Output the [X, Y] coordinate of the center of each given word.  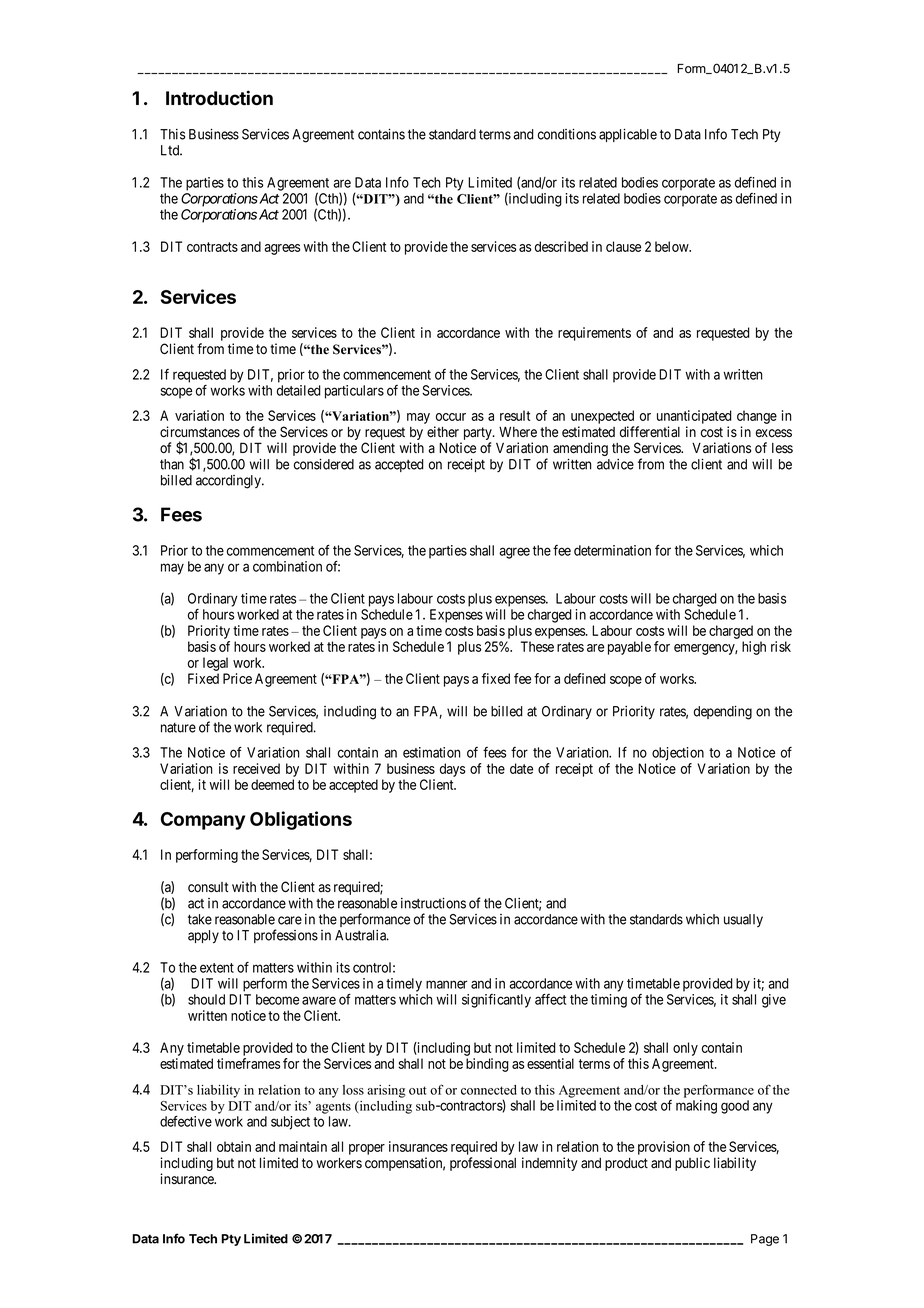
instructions [433, 903]
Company [203, 821]
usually [743, 920]
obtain [234, 1146]
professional [483, 1164]
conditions [567, 134]
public [692, 1164]
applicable [628, 135]
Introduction [219, 98]
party [477, 435]
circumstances [200, 432]
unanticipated [694, 417]
